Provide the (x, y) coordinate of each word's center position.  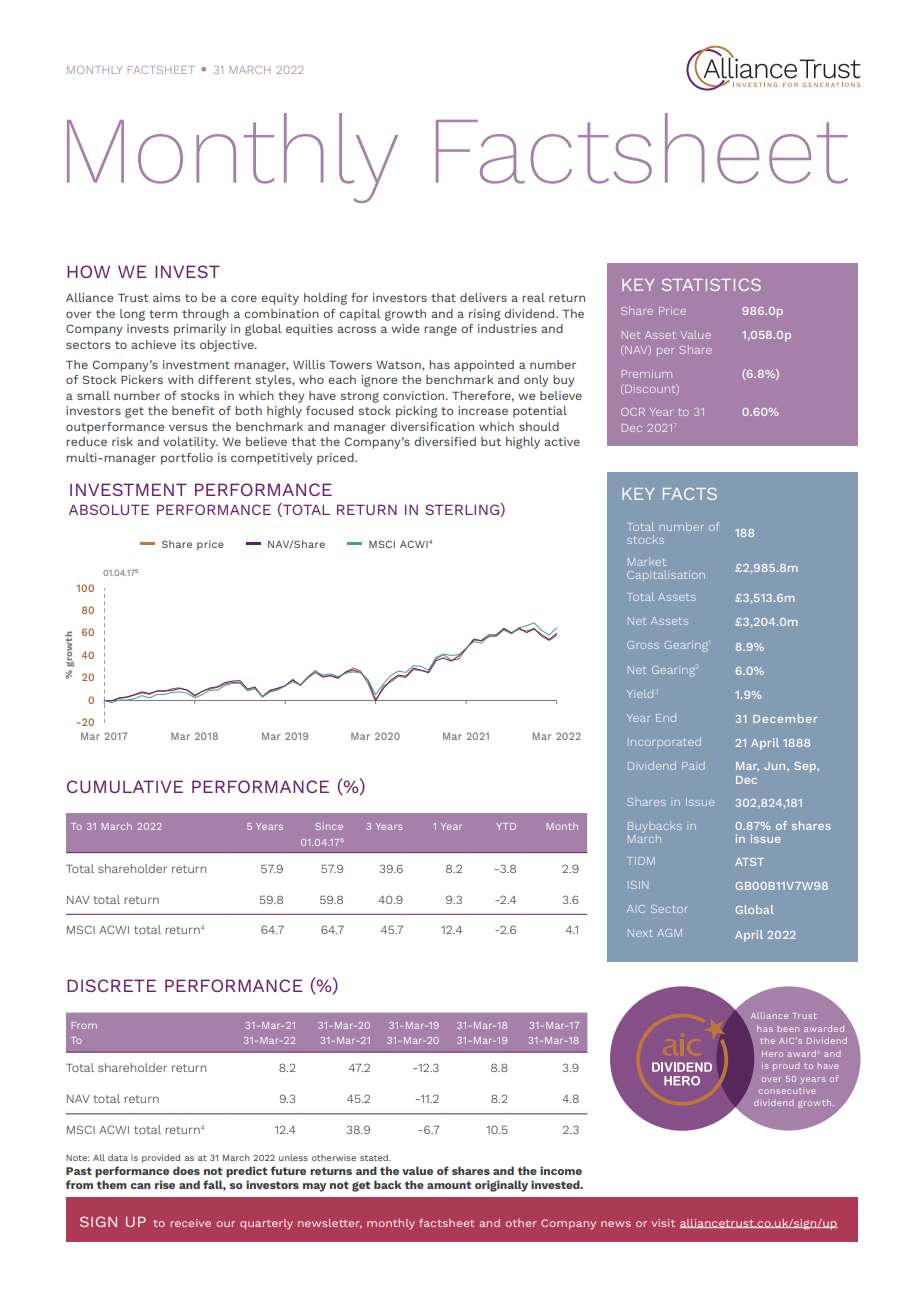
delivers (483, 297)
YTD (506, 826)
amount (449, 1185)
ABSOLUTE (109, 509)
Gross (643, 645)
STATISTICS (711, 284)
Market (647, 562)
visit (663, 1223)
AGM (669, 933)
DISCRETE (111, 985)
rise (165, 1184)
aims (166, 297)
